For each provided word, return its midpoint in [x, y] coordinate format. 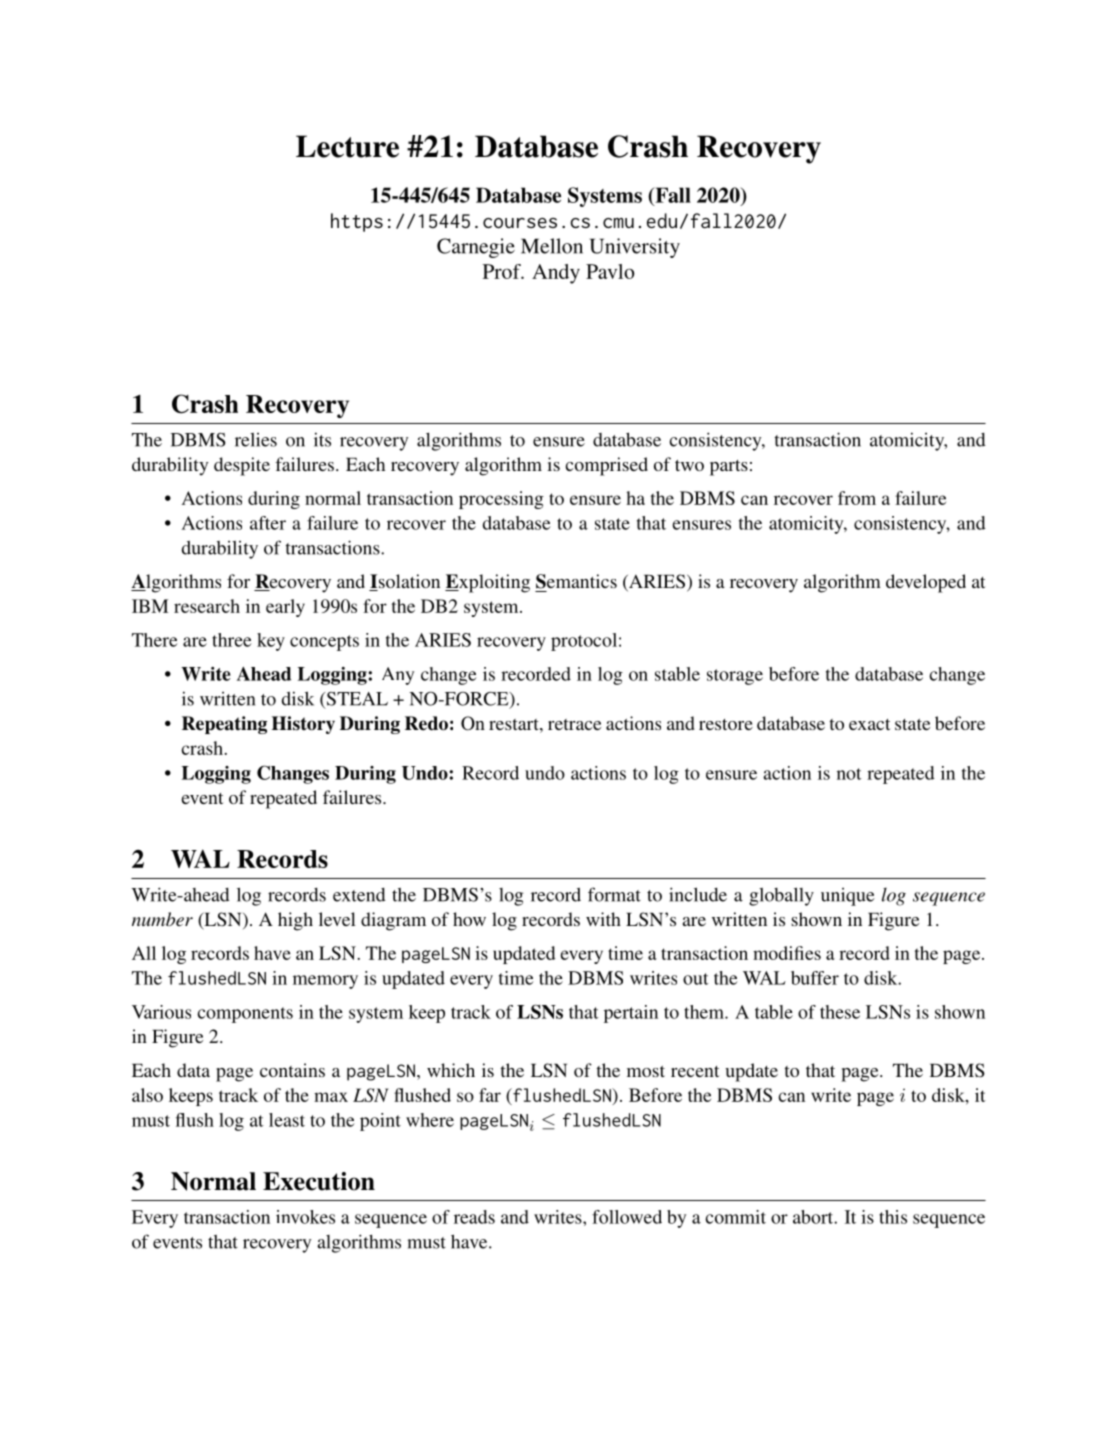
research [207, 606]
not [849, 774]
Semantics [576, 581]
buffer [815, 978]
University [635, 248]
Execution [319, 1181]
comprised [606, 466]
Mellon [552, 246]
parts [729, 468]
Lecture [347, 146]
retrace [574, 724]
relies [256, 440]
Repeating [224, 725]
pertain [631, 1014]
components [245, 1015]
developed [926, 583]
